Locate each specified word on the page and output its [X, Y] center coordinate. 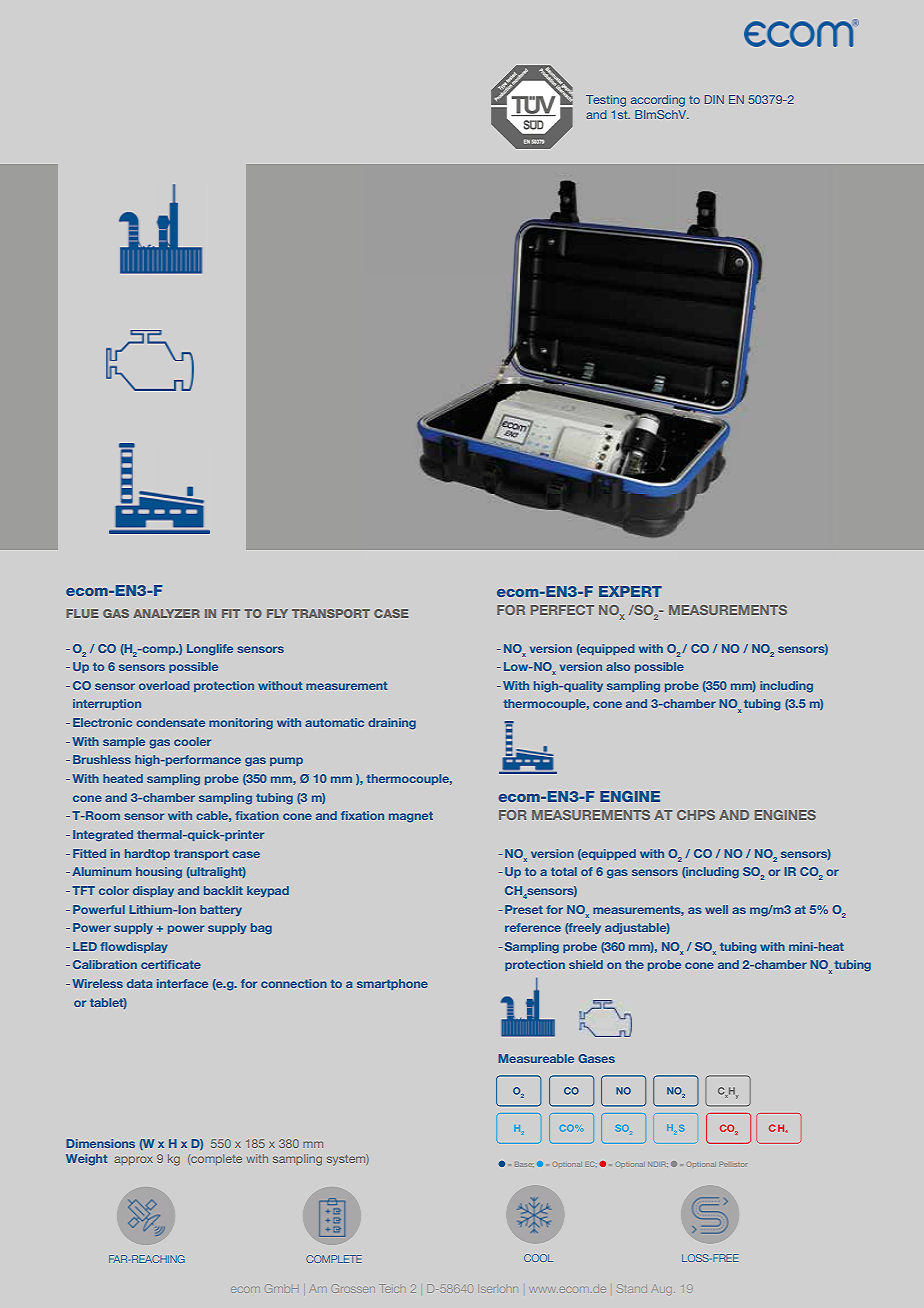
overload [164, 685]
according [658, 101]
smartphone [392, 984]
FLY [277, 613]
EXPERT [630, 591]
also [618, 666]
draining [392, 724]
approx [133, 1160]
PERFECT [562, 610]
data [140, 983]
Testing [606, 101]
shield [586, 964]
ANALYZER [166, 613]
